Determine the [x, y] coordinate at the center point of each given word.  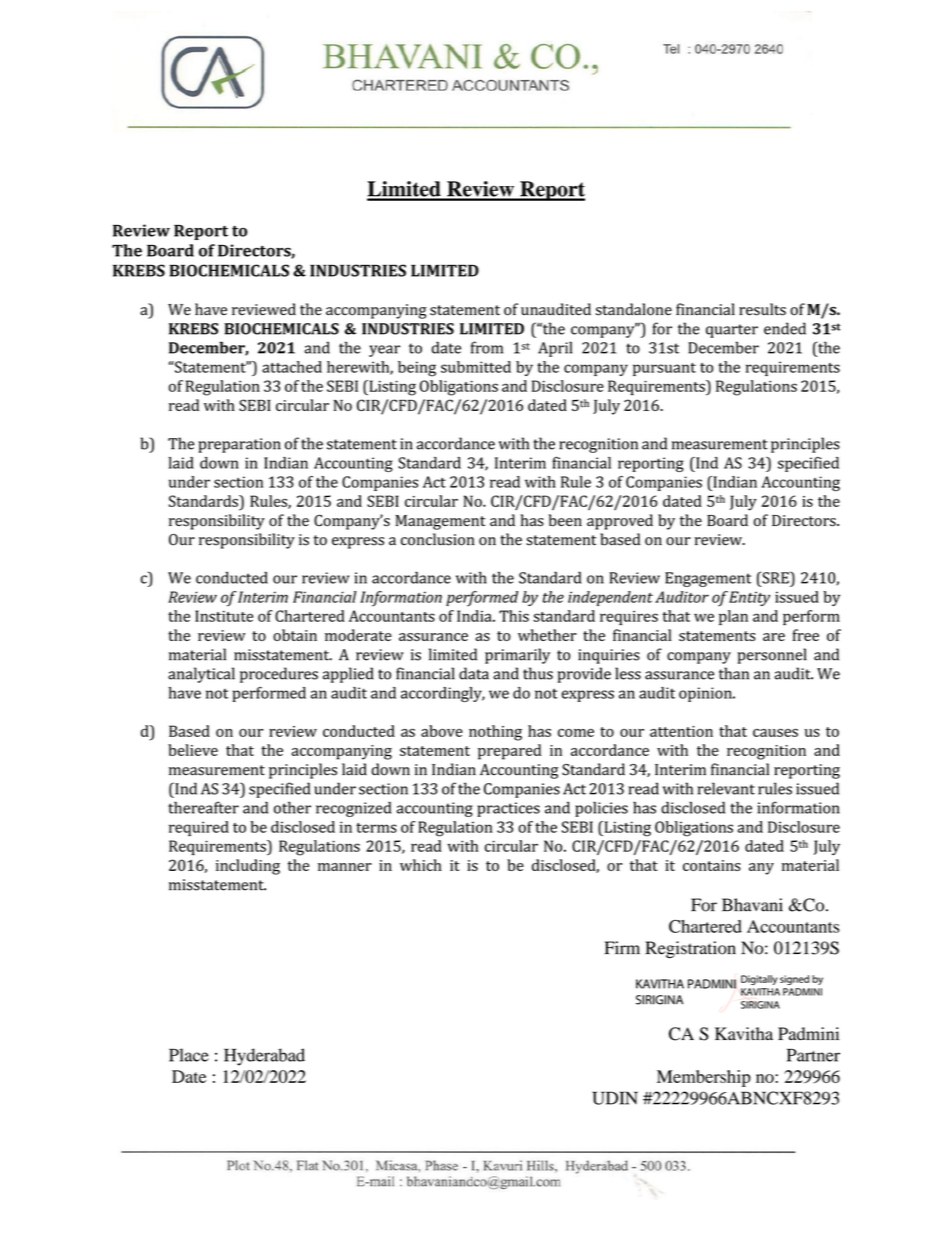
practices [508, 809]
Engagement [708, 579]
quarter [732, 331]
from [487, 347]
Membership [704, 1078]
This [514, 616]
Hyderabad [264, 1057]
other [292, 807]
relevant [726, 788]
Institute [224, 616]
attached [292, 367]
